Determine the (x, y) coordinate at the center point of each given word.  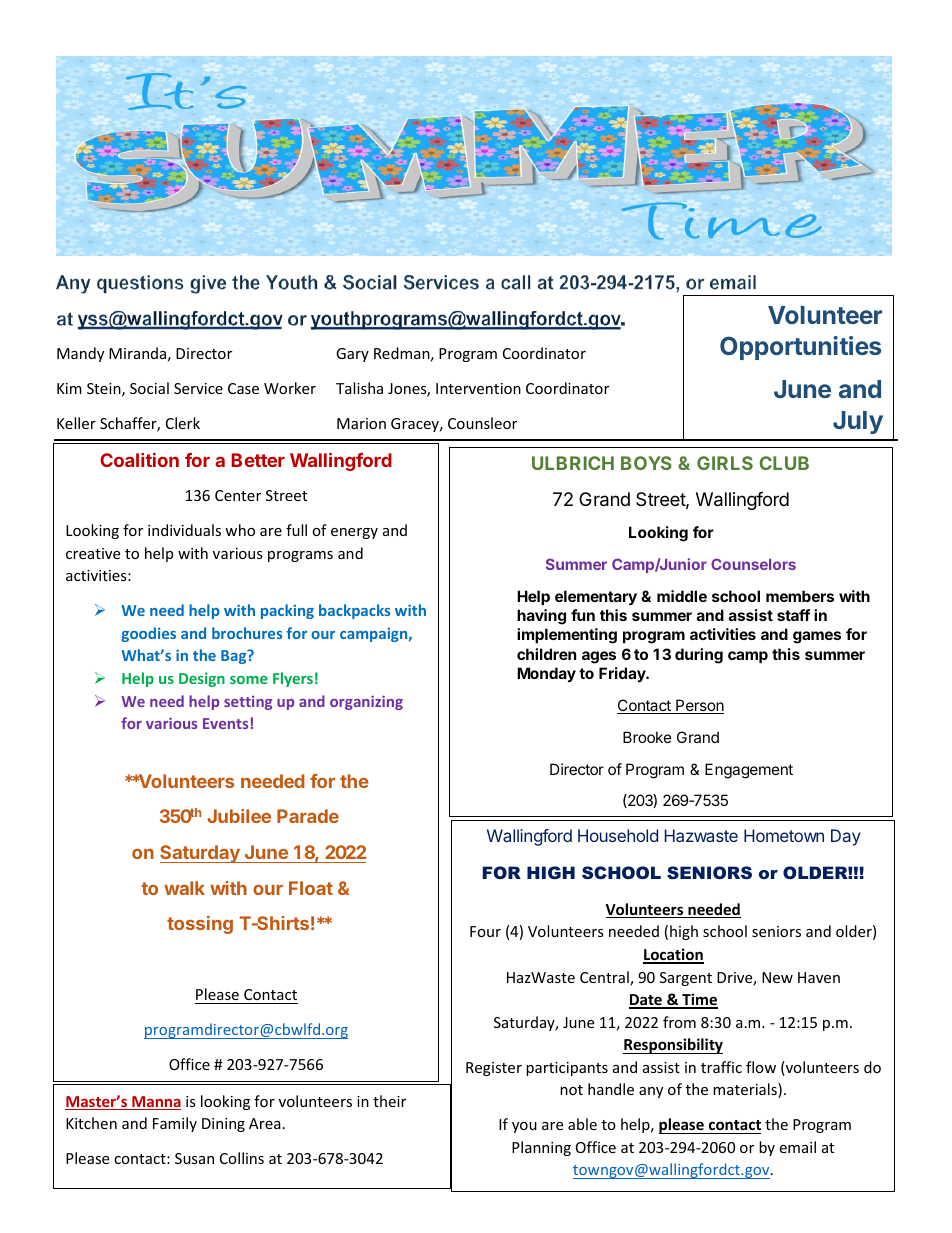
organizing (366, 702)
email (797, 1147)
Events (225, 723)
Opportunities (800, 348)
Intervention (478, 388)
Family (175, 1124)
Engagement (749, 771)
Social (149, 388)
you (524, 1127)
